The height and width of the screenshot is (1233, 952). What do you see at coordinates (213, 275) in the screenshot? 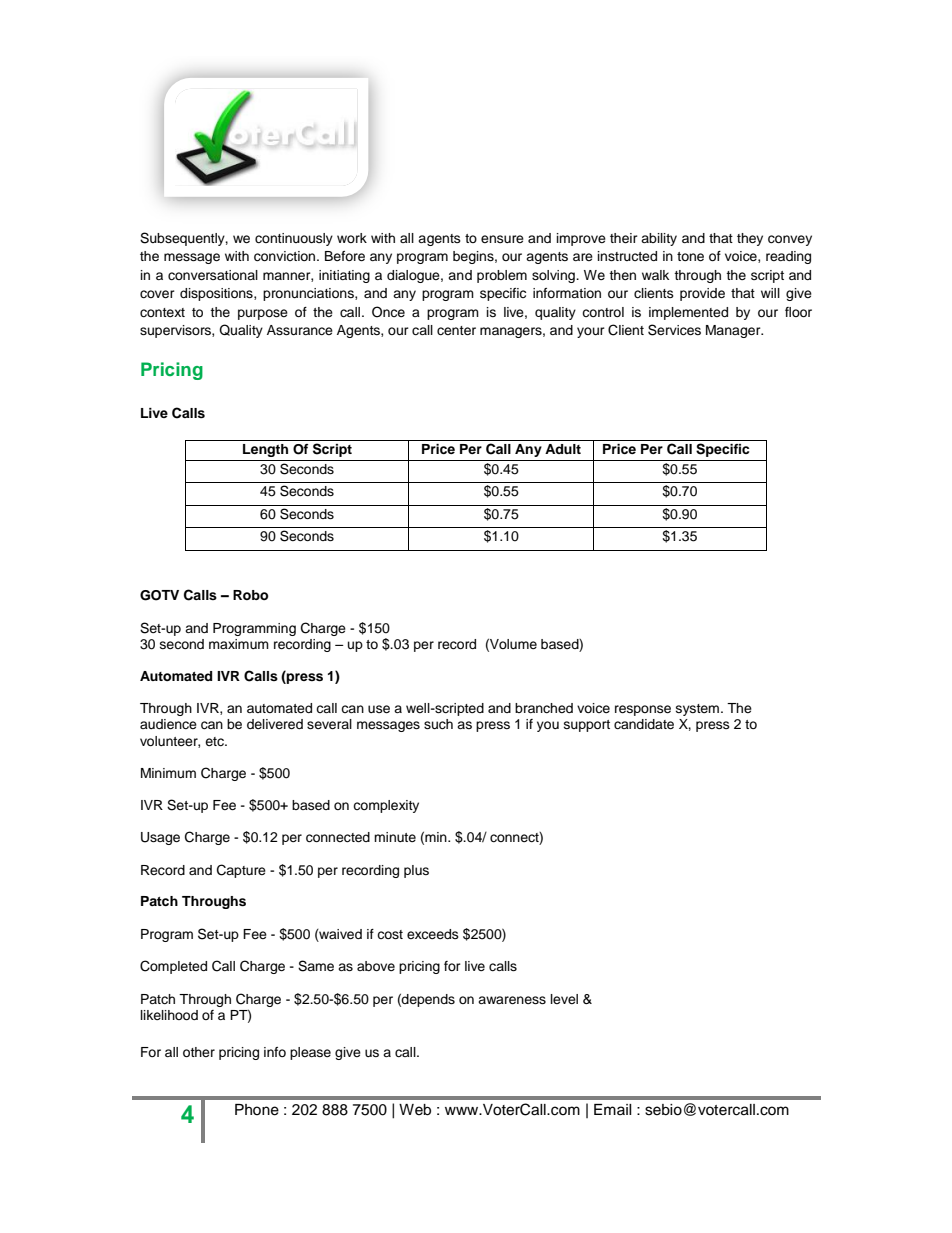
I see `conversational` at bounding box center [213, 275].
